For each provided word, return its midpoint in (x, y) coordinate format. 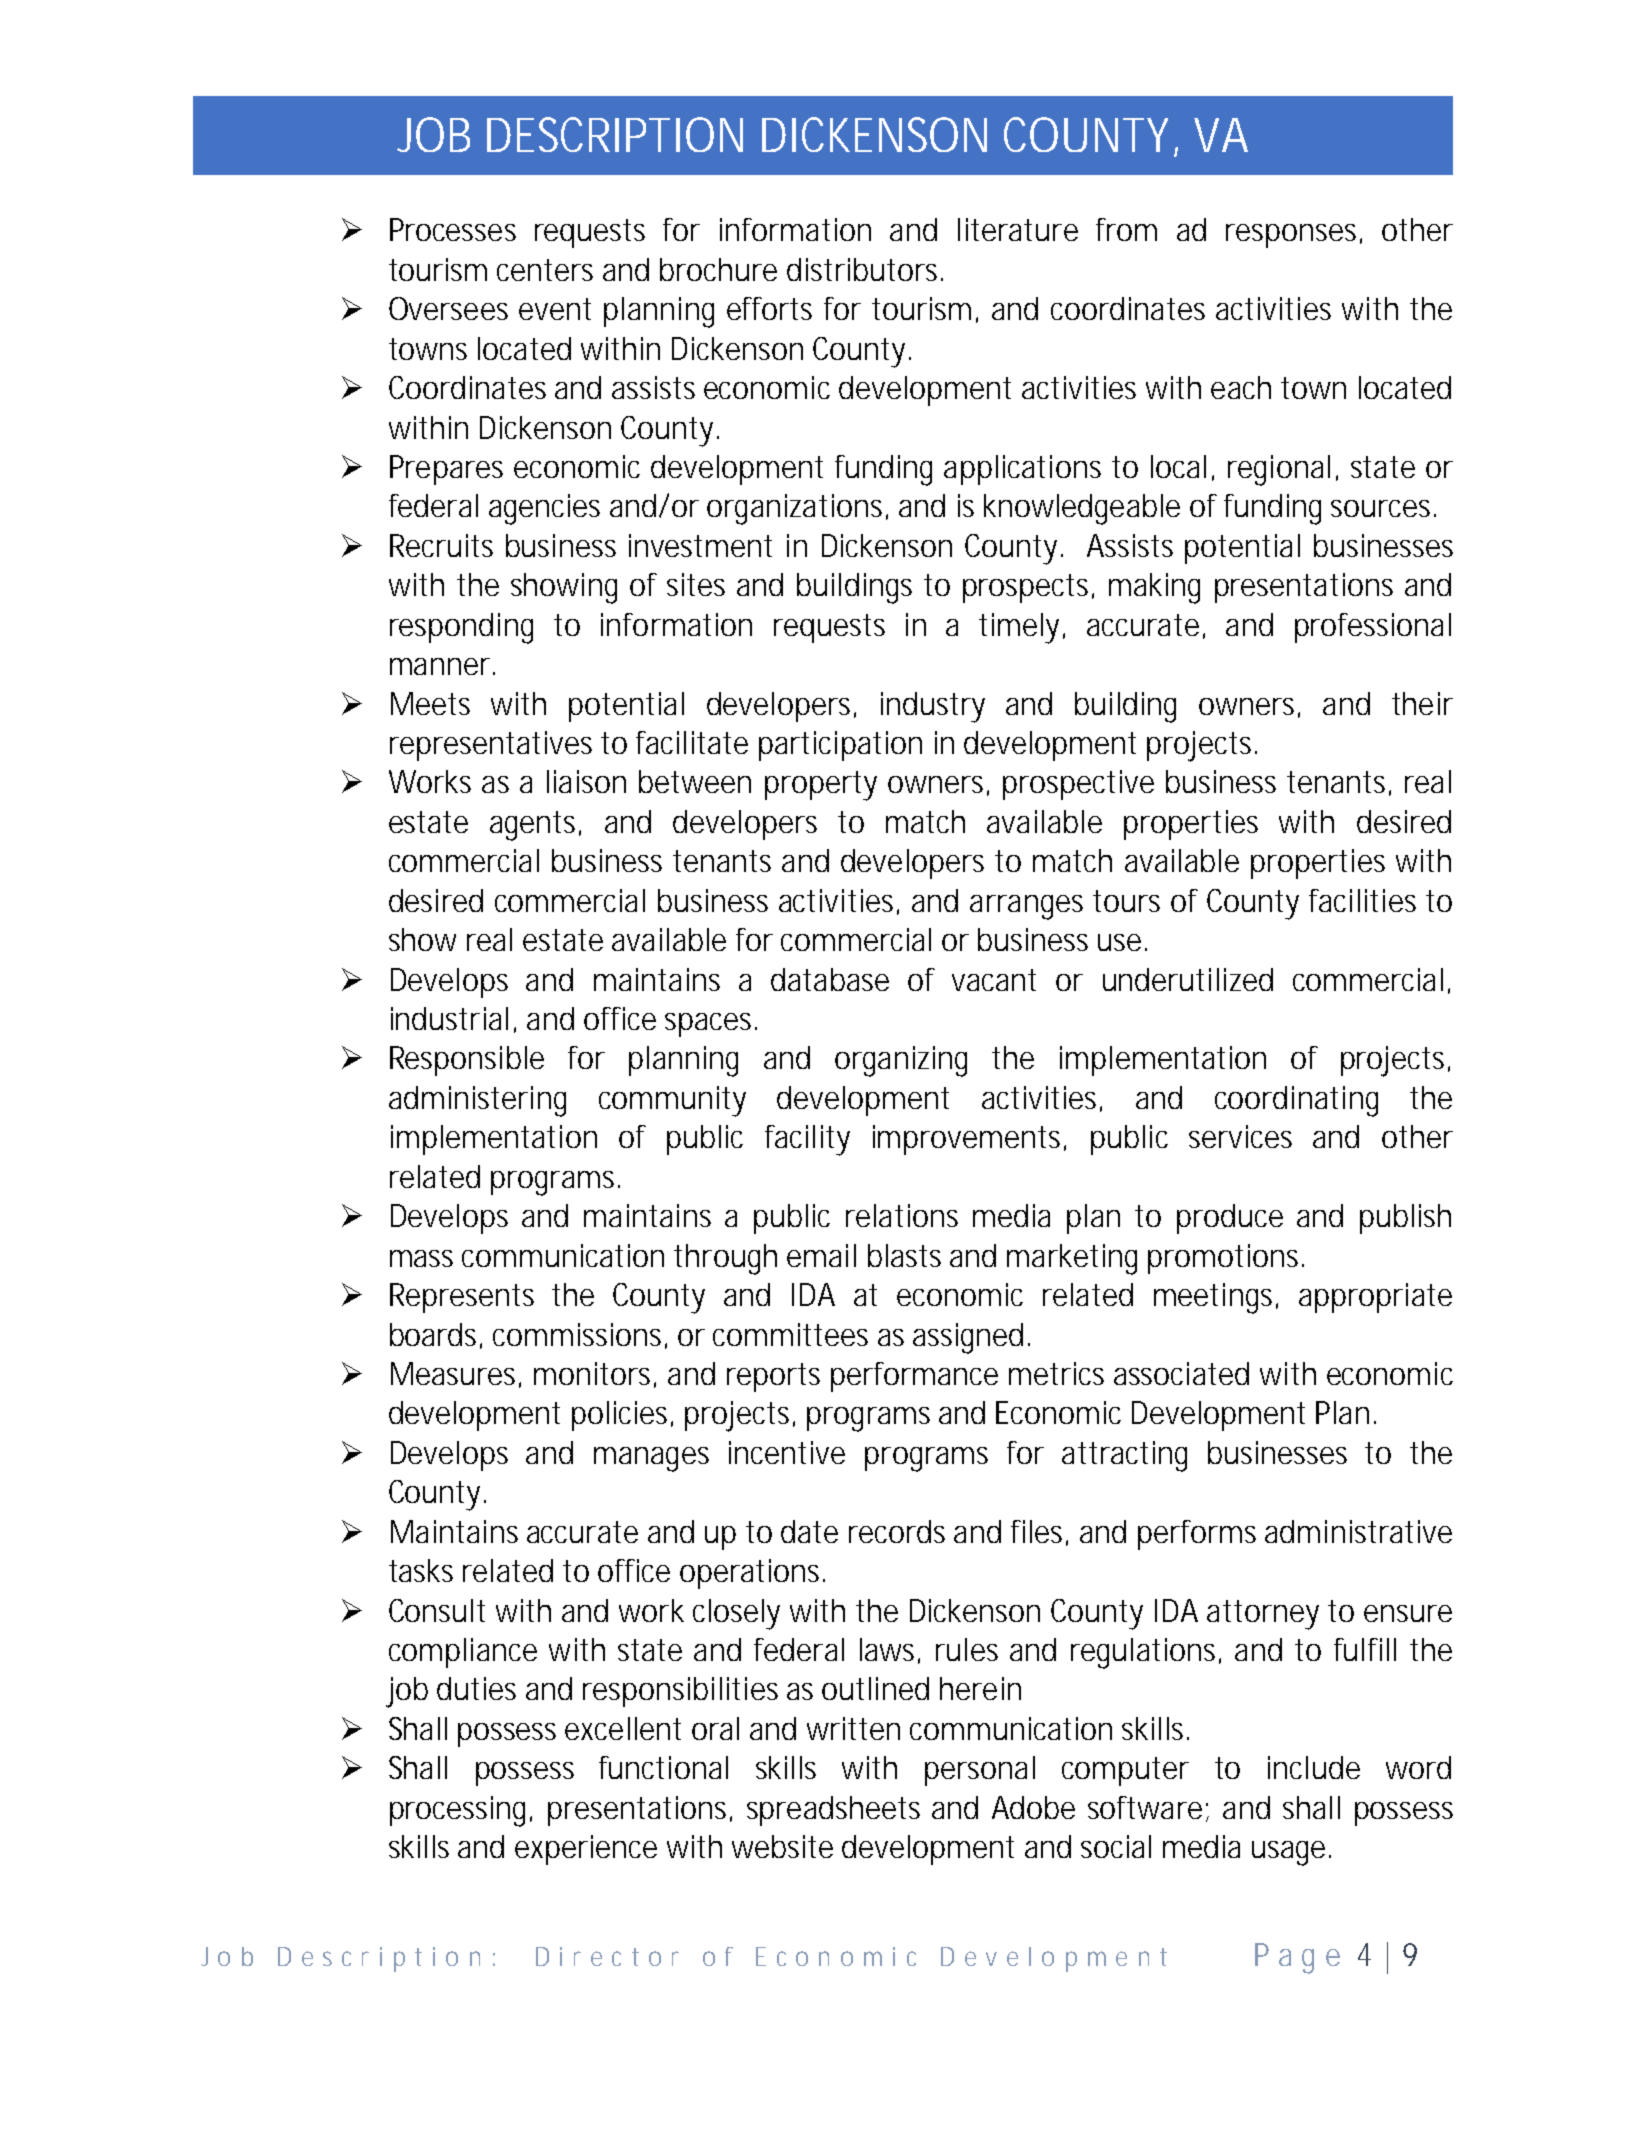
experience (586, 1850)
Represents (462, 1298)
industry (933, 707)
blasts (904, 1255)
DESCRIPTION (615, 134)
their (1422, 703)
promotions (1226, 1259)
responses (1294, 236)
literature (1018, 229)
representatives (491, 746)
